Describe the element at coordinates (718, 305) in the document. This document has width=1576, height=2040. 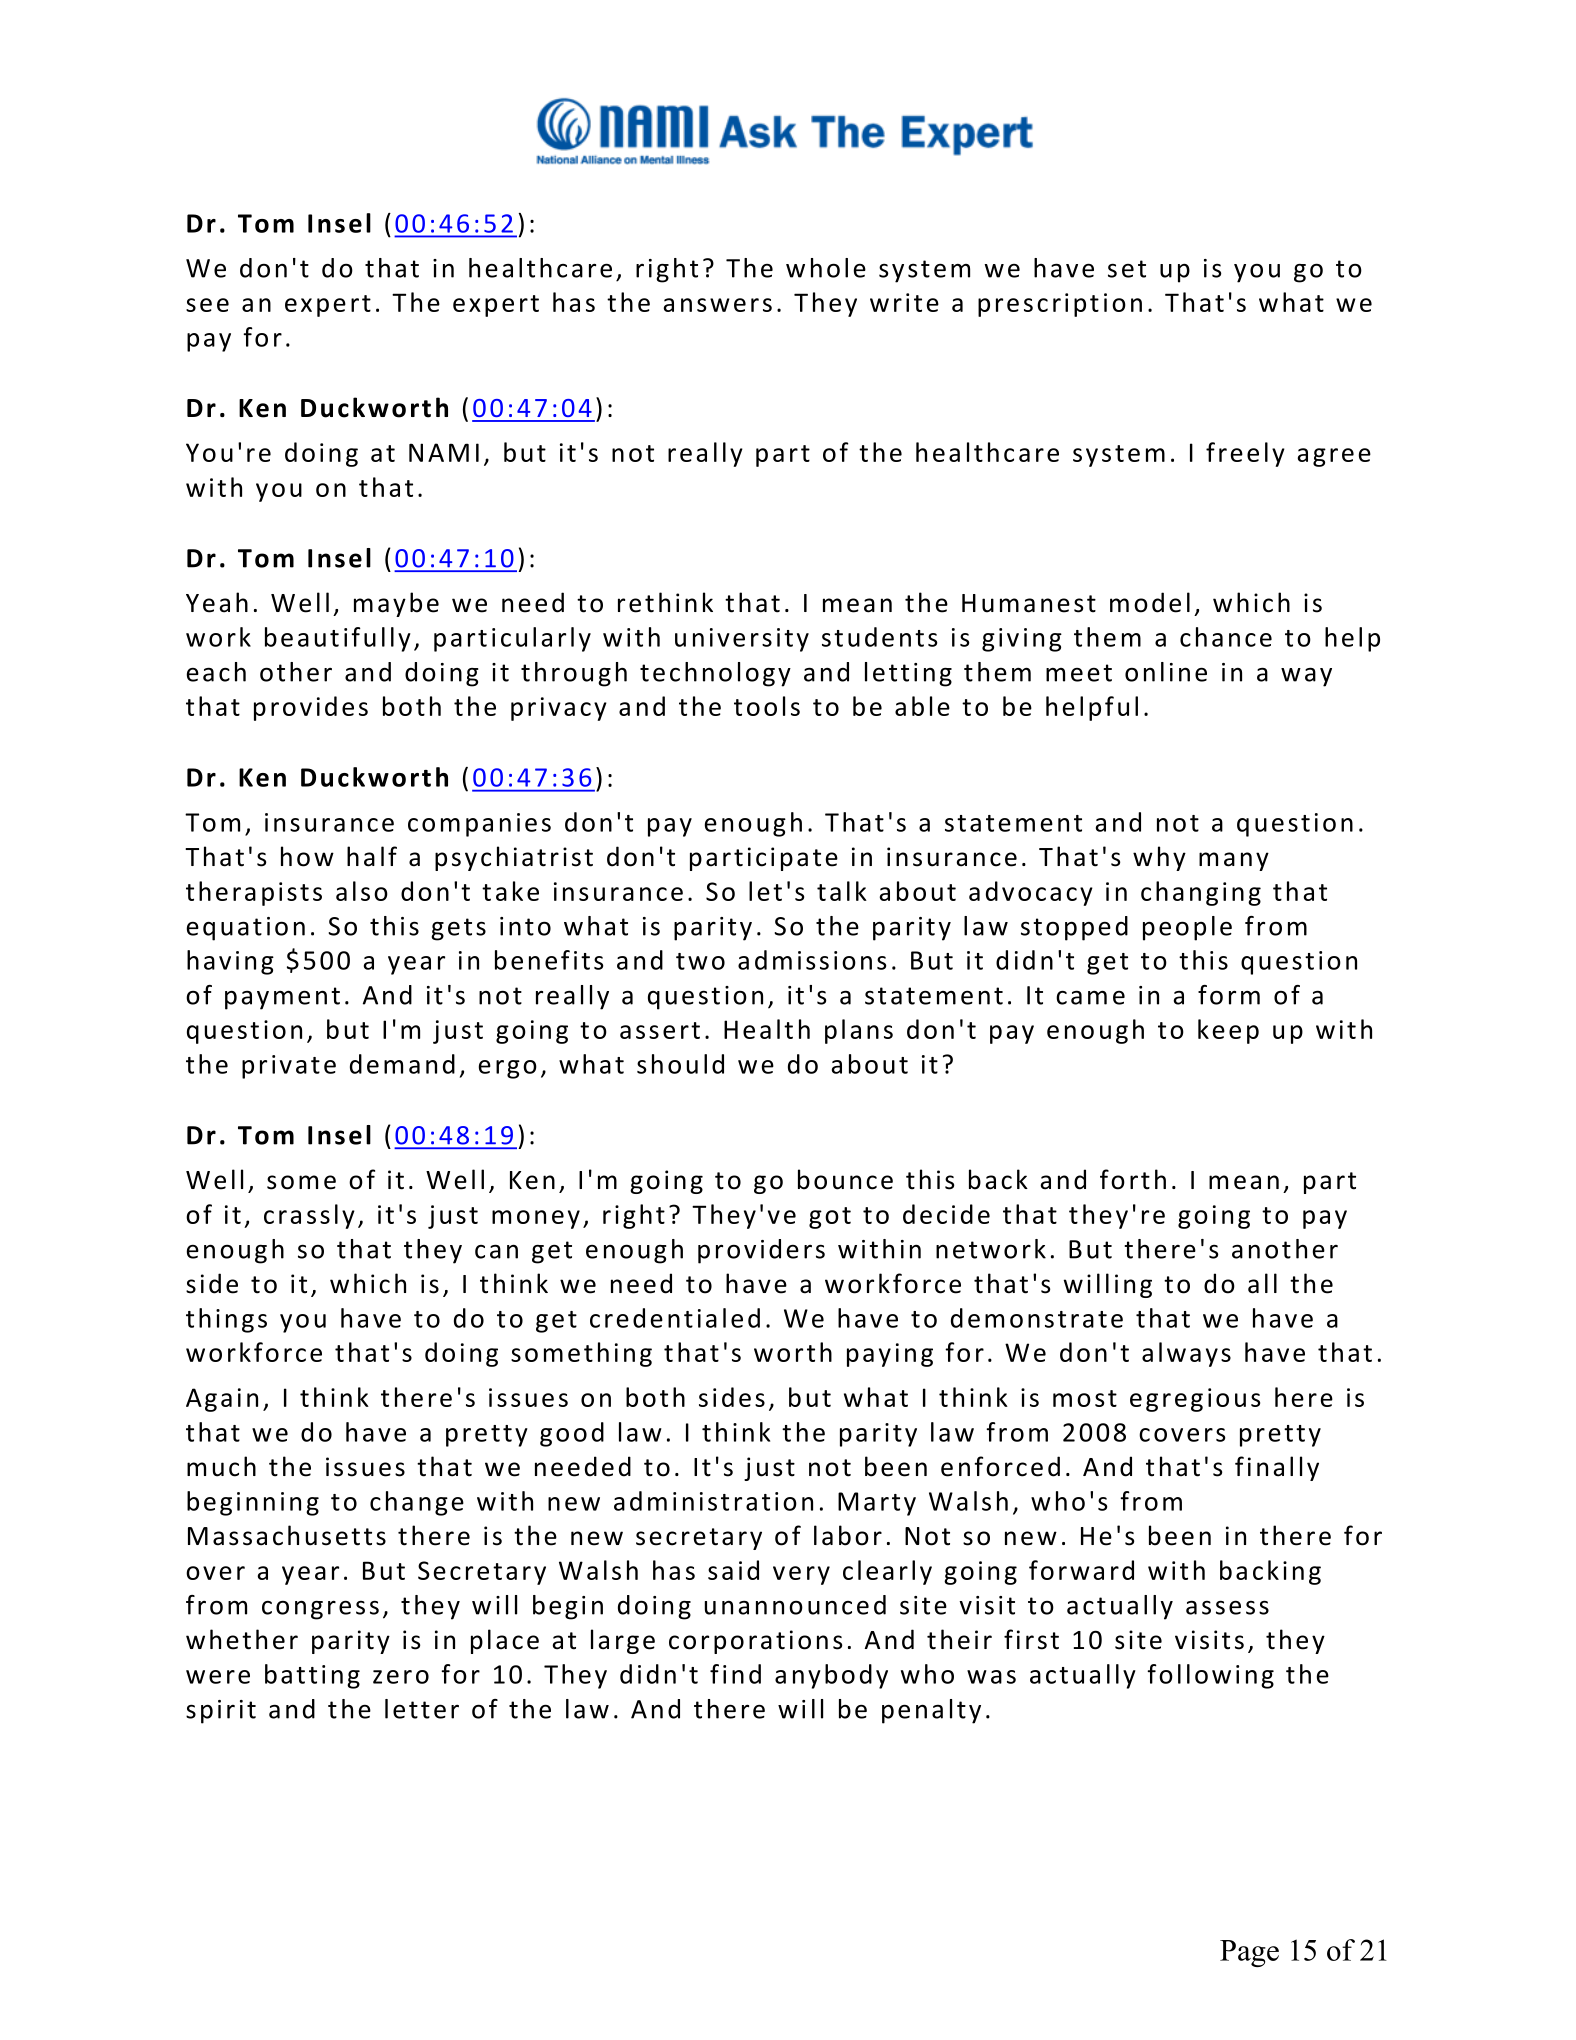
I see `answers` at that location.
